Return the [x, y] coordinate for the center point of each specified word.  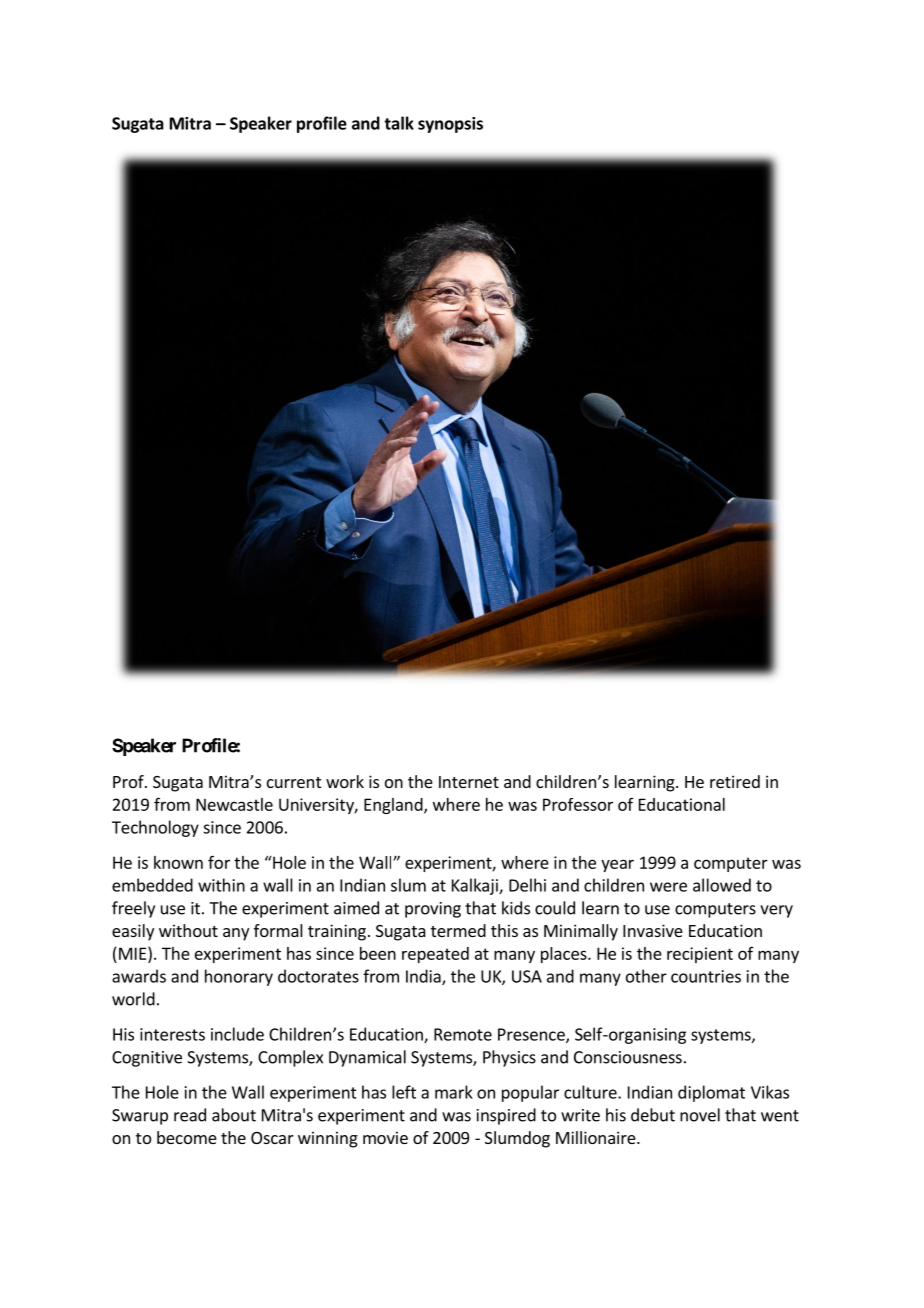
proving [433, 910]
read [190, 1115]
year [617, 865]
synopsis [450, 125]
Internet [469, 782]
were [668, 887]
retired [735, 781]
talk [399, 123]
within [221, 885]
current [294, 782]
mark [454, 1092]
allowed [722, 885]
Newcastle [234, 804]
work [345, 781]
